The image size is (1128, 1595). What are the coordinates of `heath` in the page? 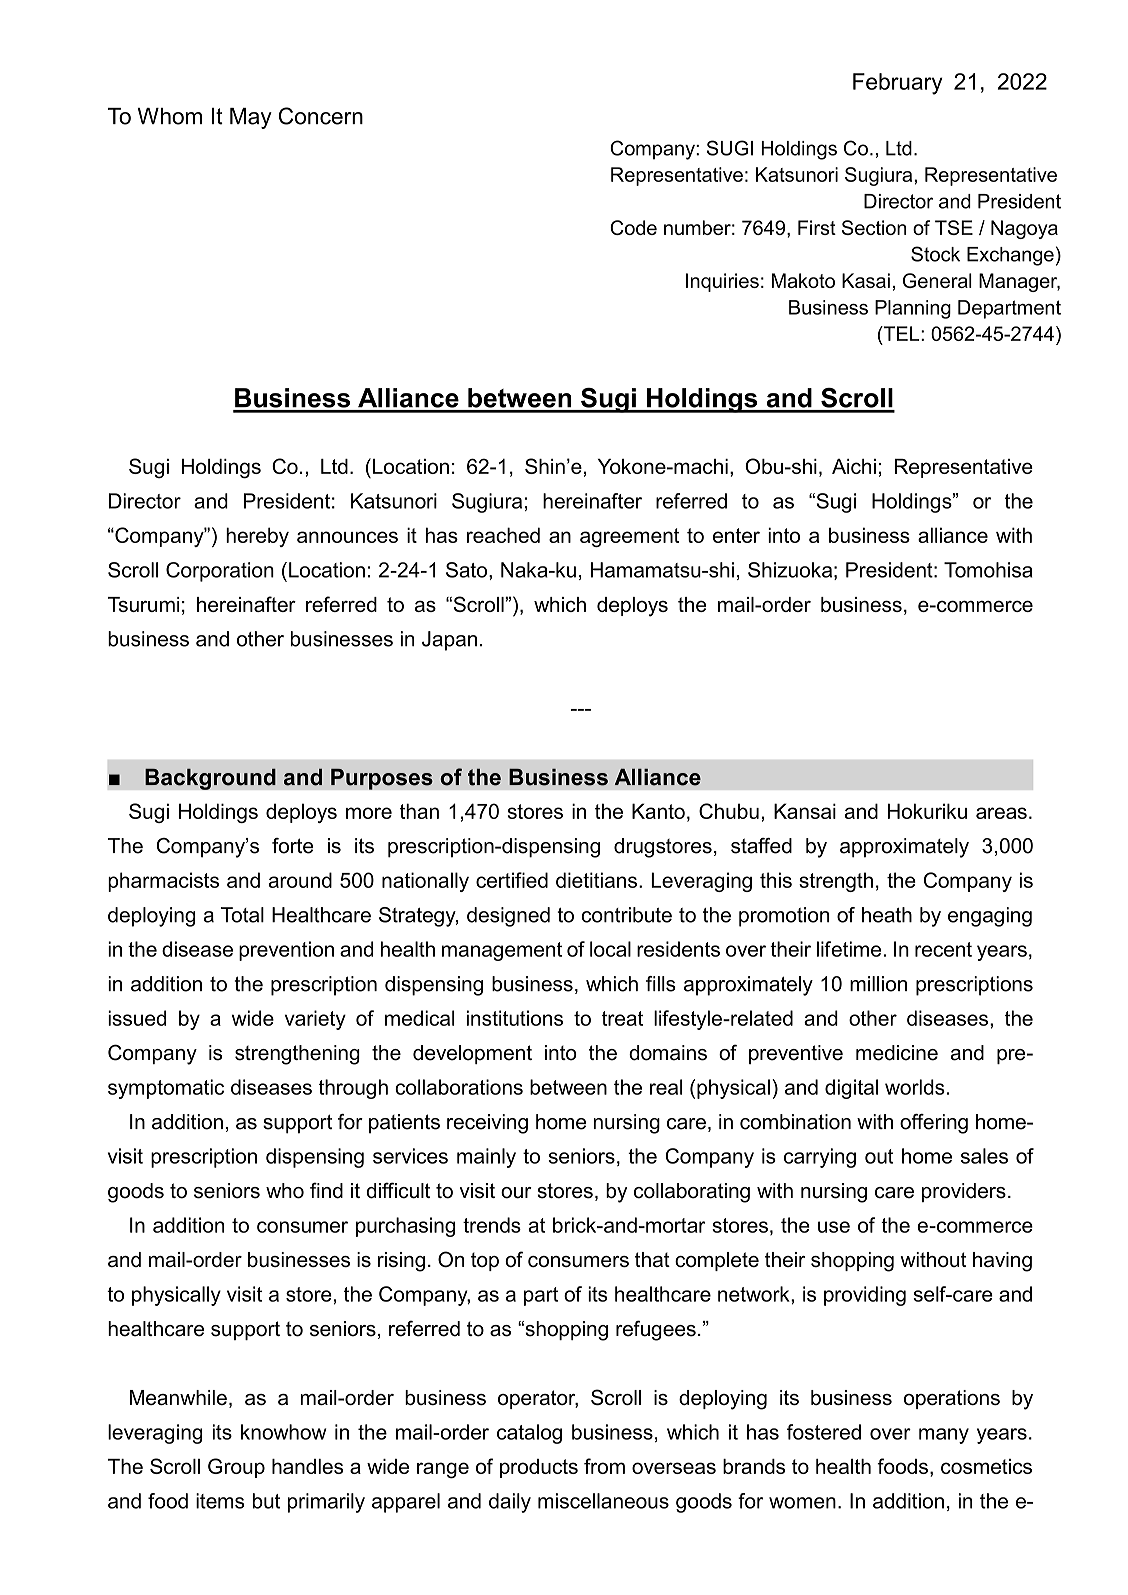 It's located at (887, 915).
